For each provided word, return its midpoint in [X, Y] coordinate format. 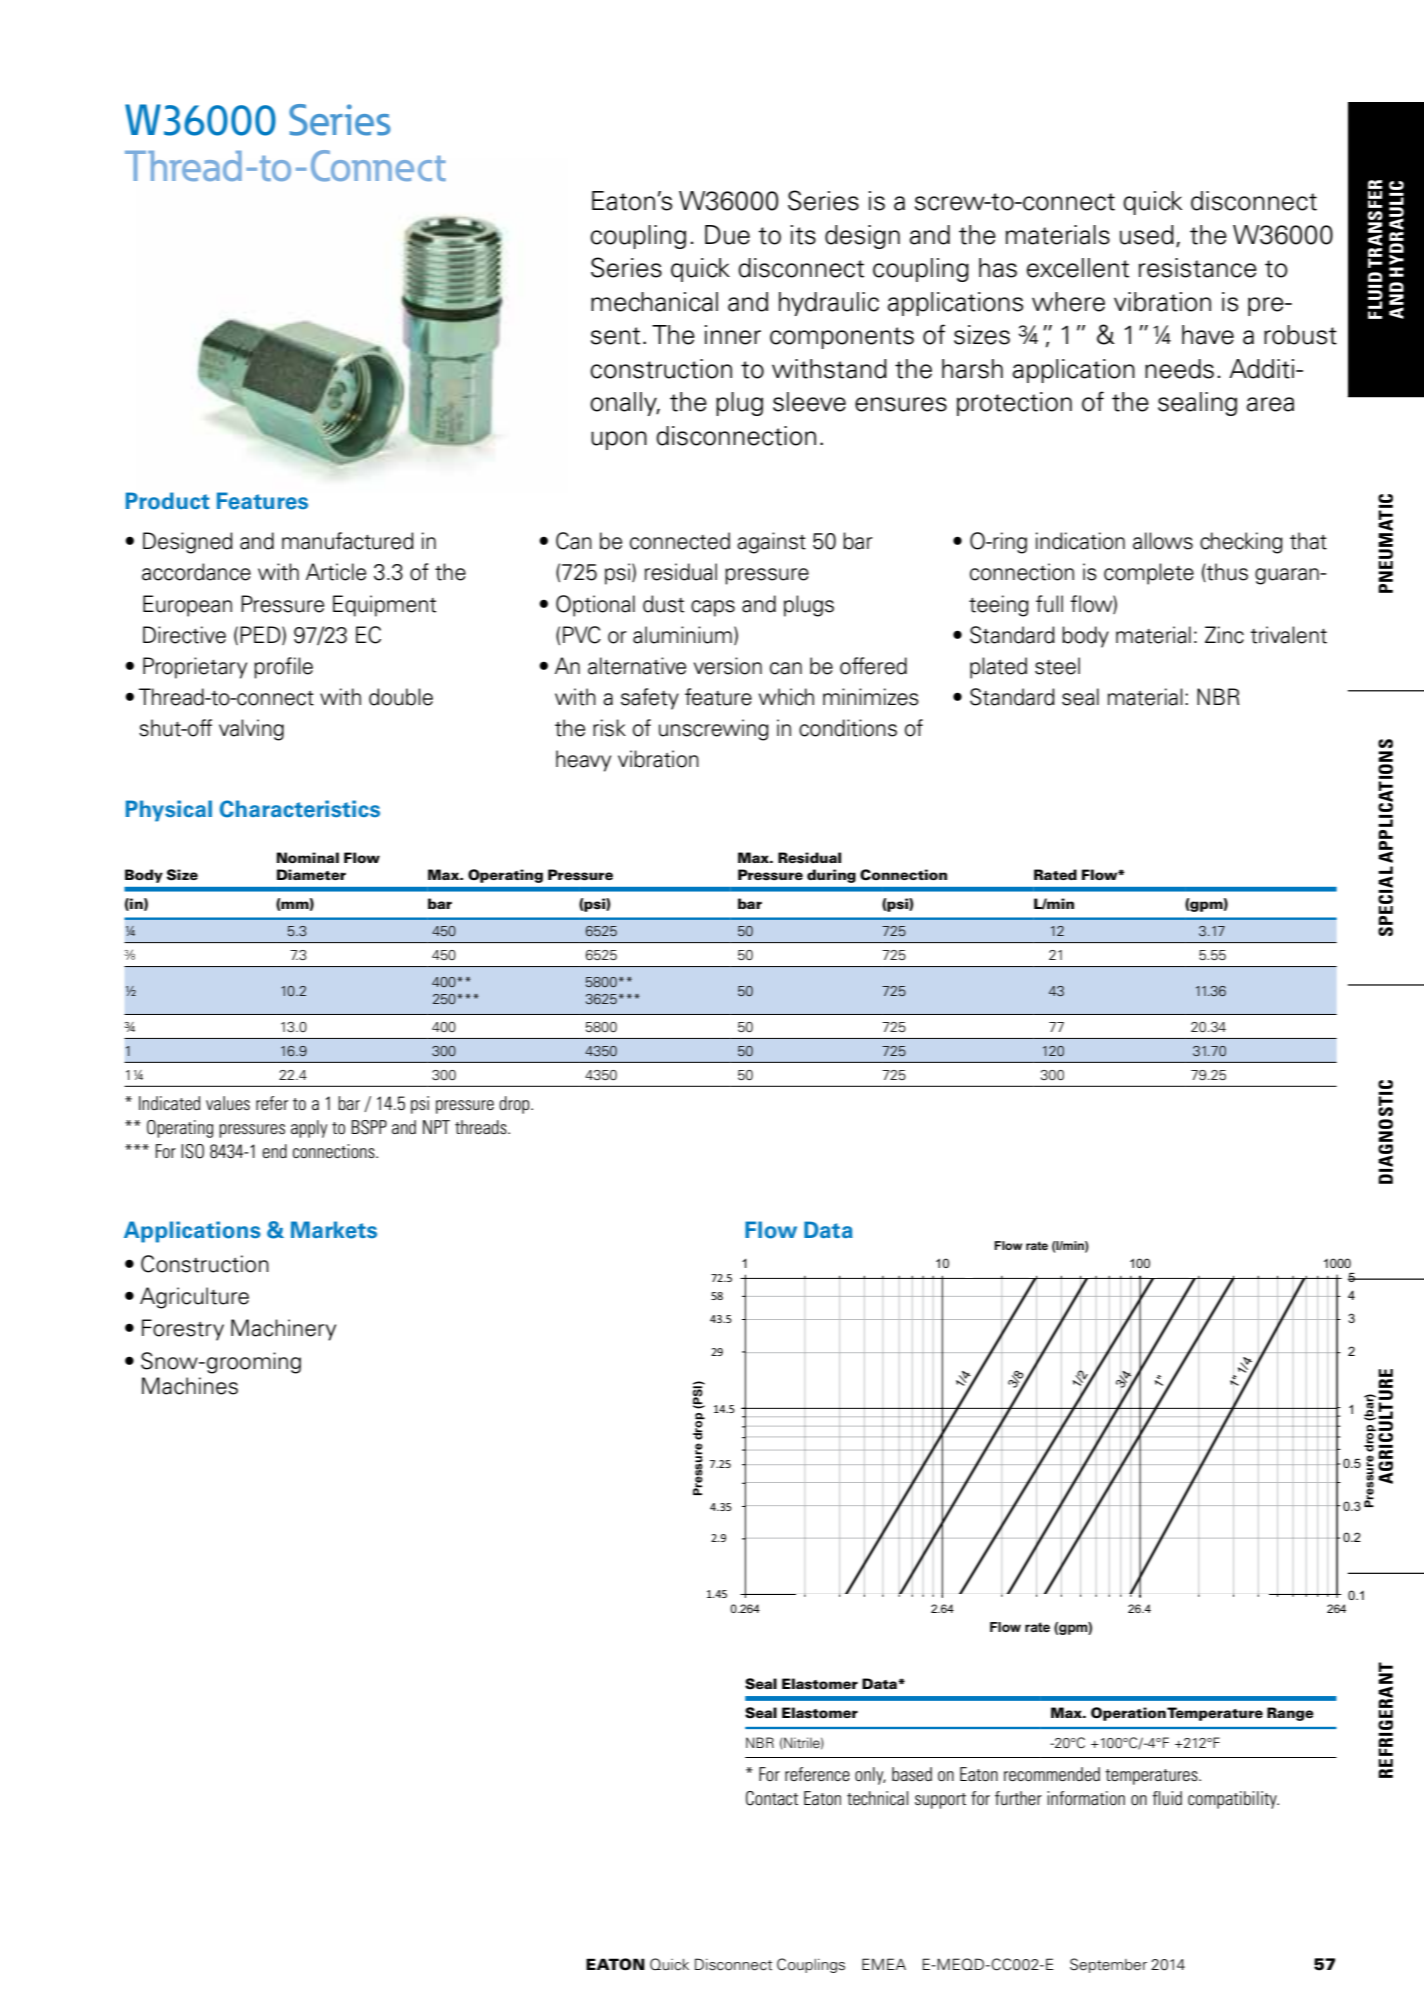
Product [168, 501]
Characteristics [300, 809]
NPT [436, 1127]
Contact [772, 1798]
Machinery [283, 1330]
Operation [1128, 1714]
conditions [848, 728]
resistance [1198, 268]
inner [733, 335]
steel [1057, 666]
